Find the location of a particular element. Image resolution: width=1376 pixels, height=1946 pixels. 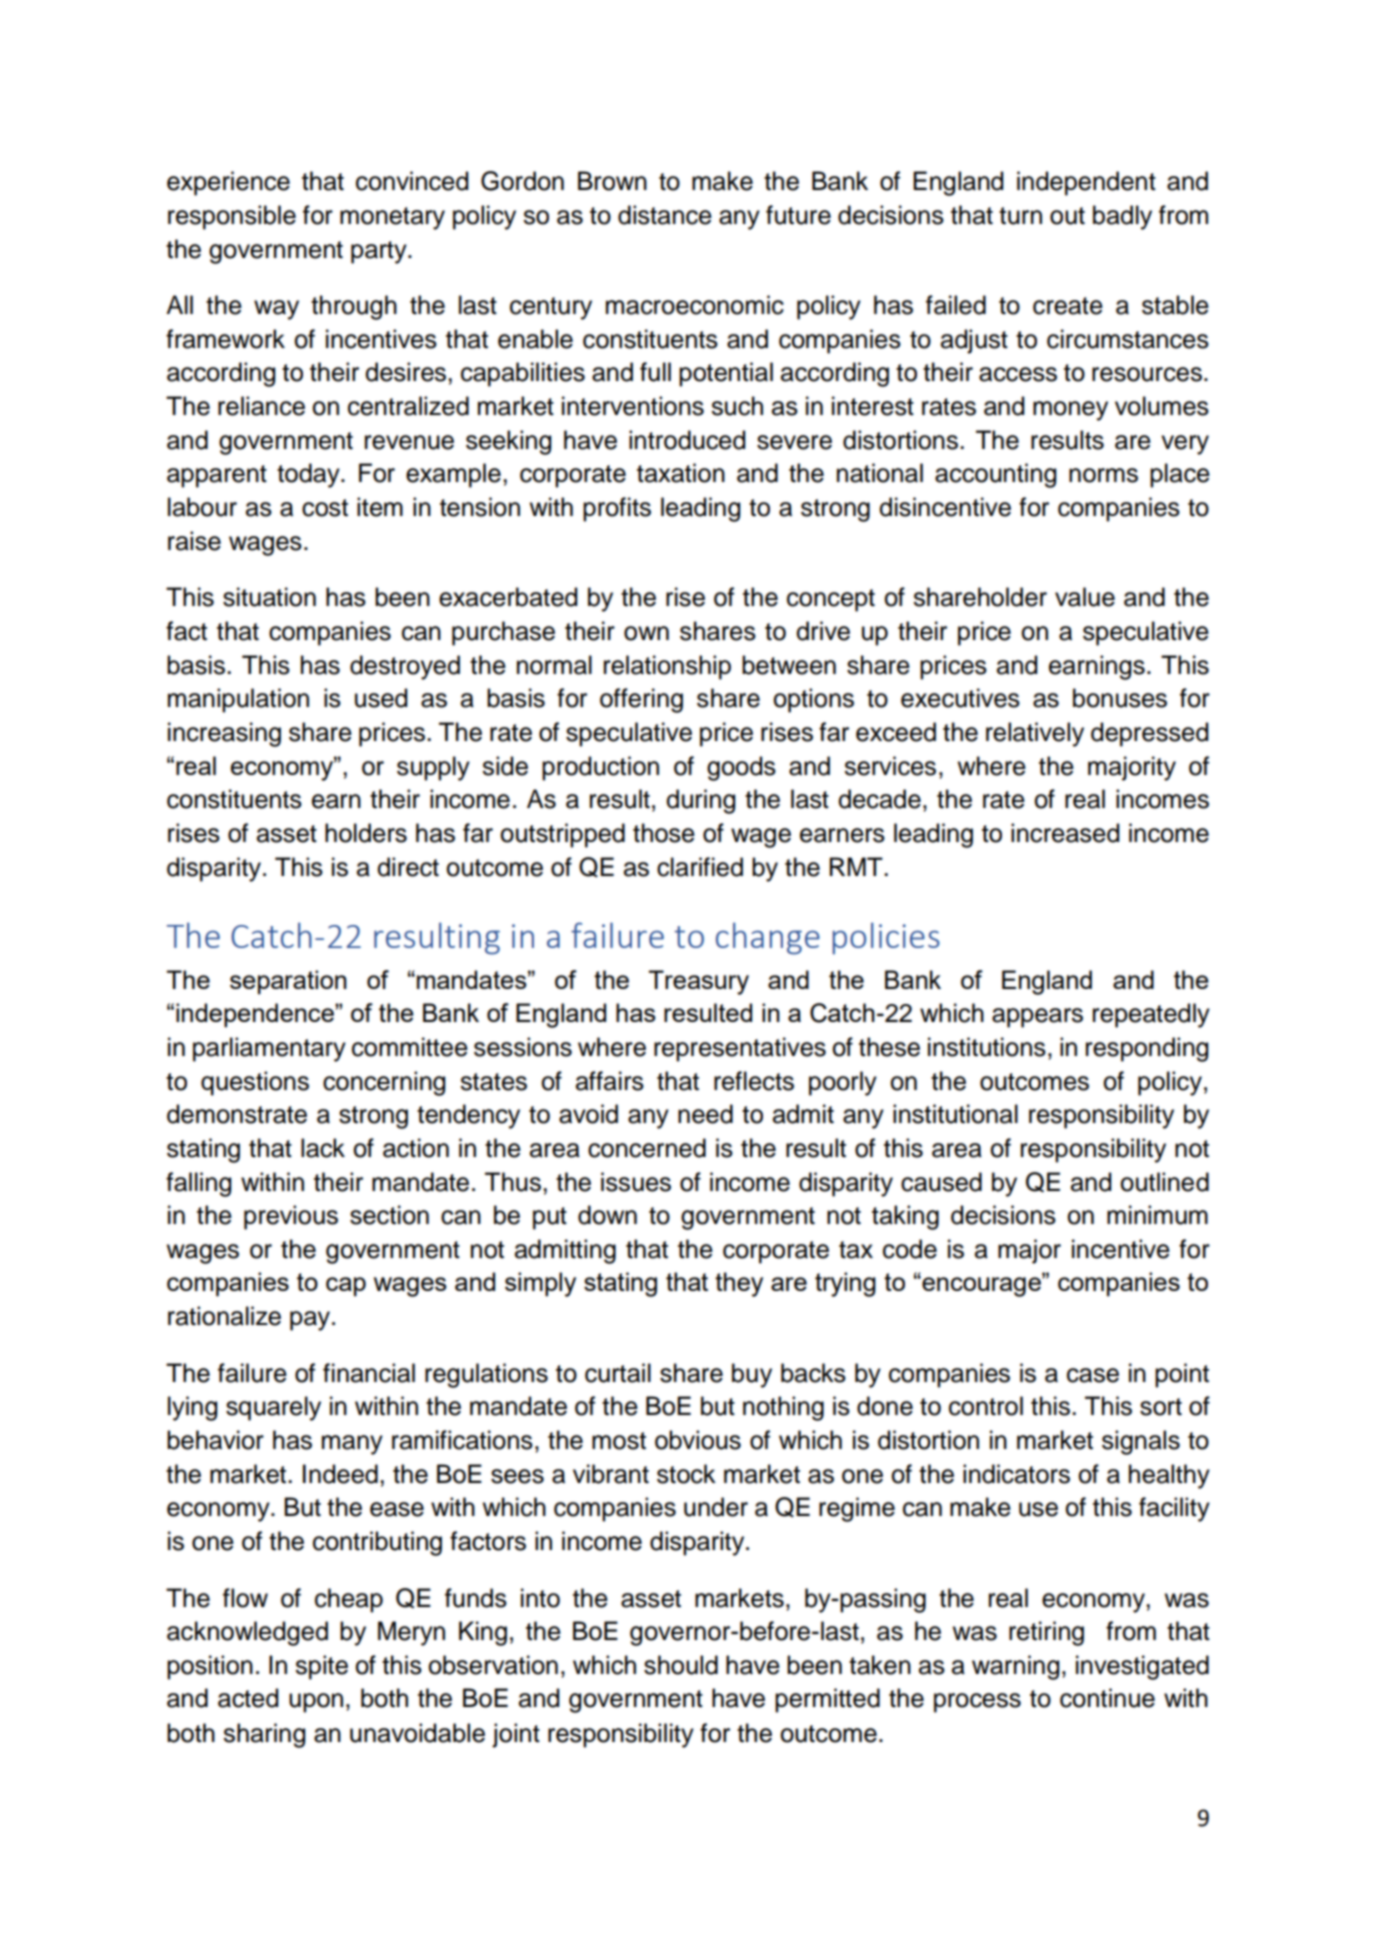

should is located at coordinates (681, 1665).
